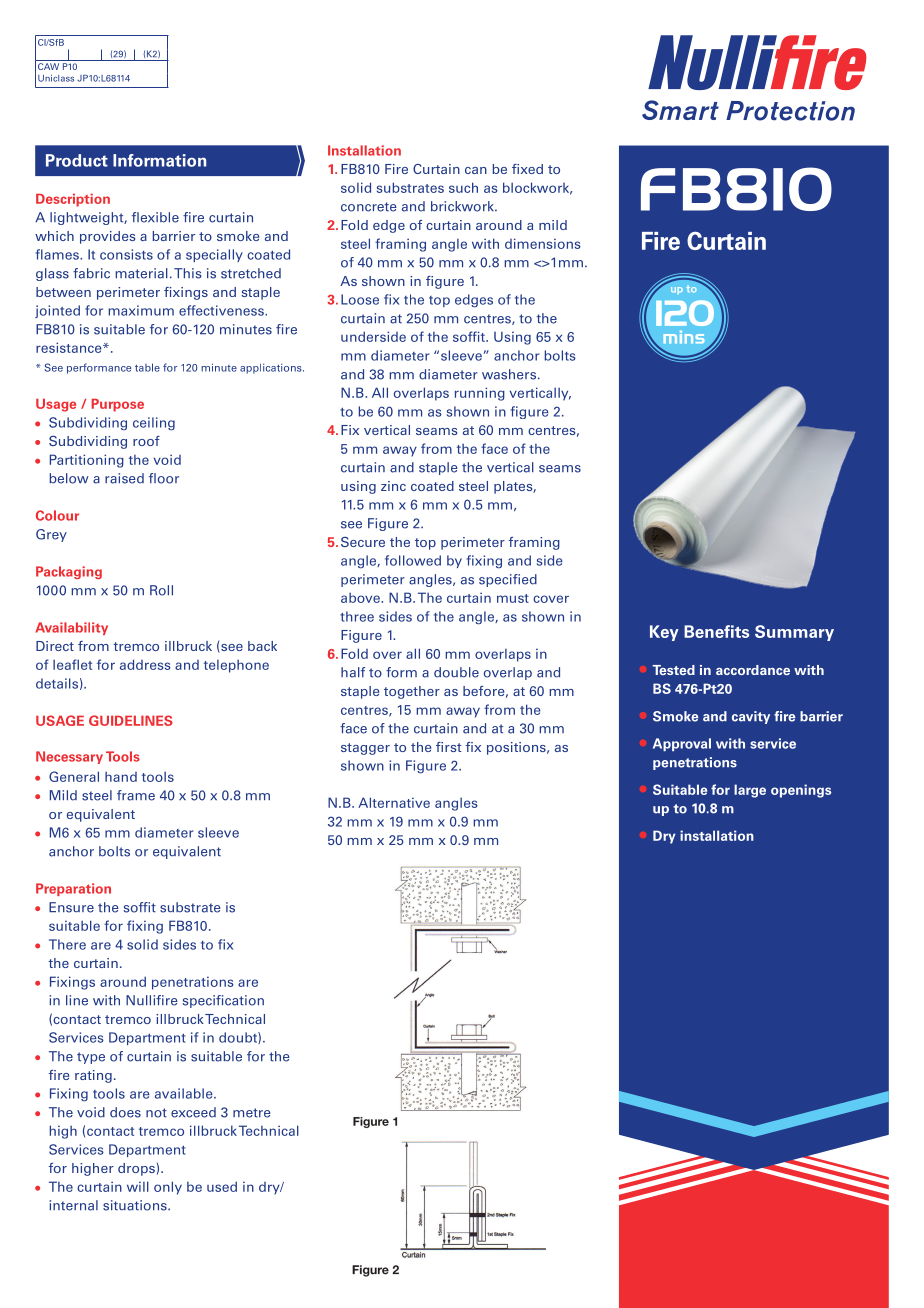 The width and height of the screenshot is (924, 1308). What do you see at coordinates (750, 791) in the screenshot?
I see `large` at bounding box center [750, 791].
